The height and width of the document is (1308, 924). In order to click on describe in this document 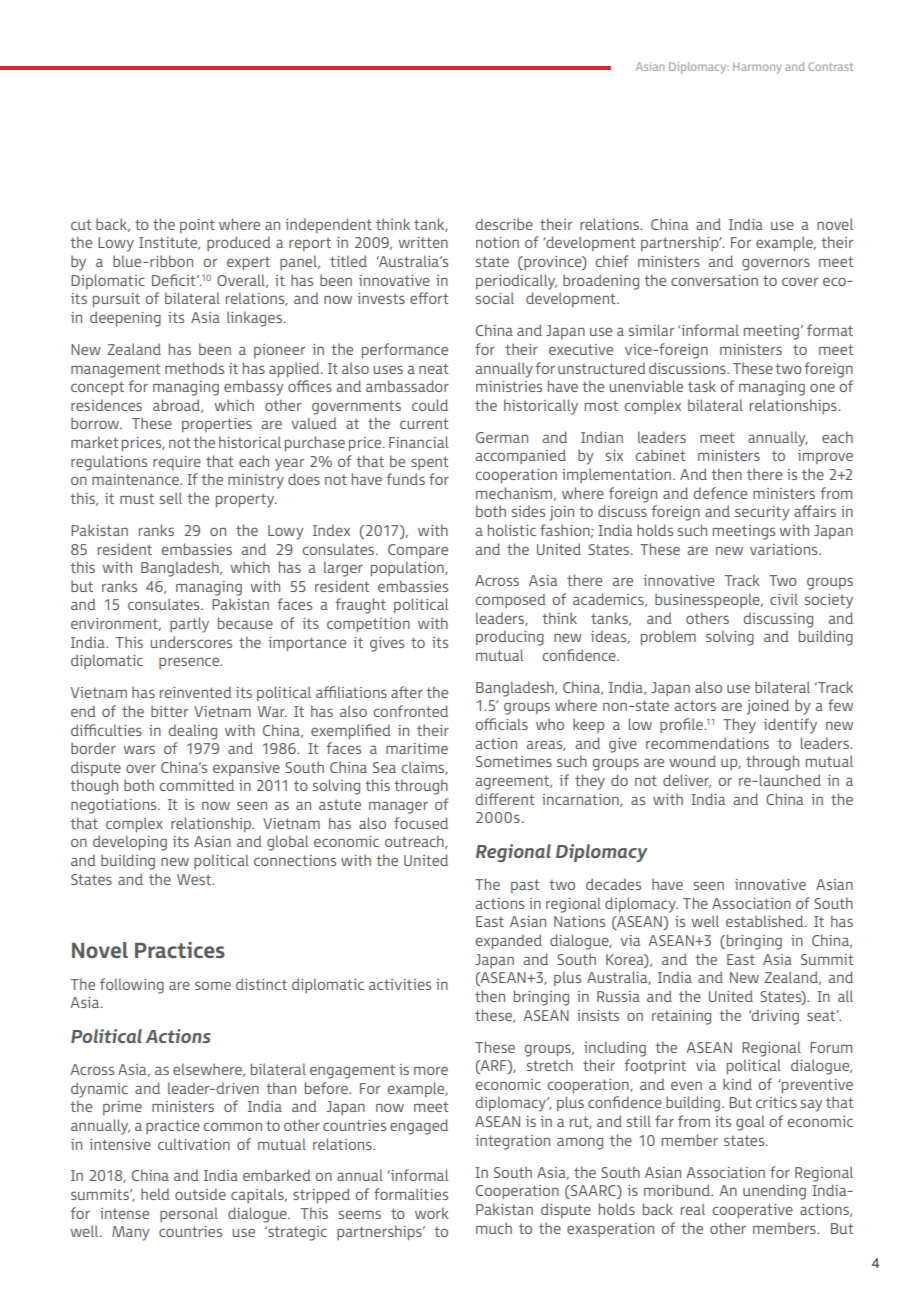, I will do `click(504, 224)`.
